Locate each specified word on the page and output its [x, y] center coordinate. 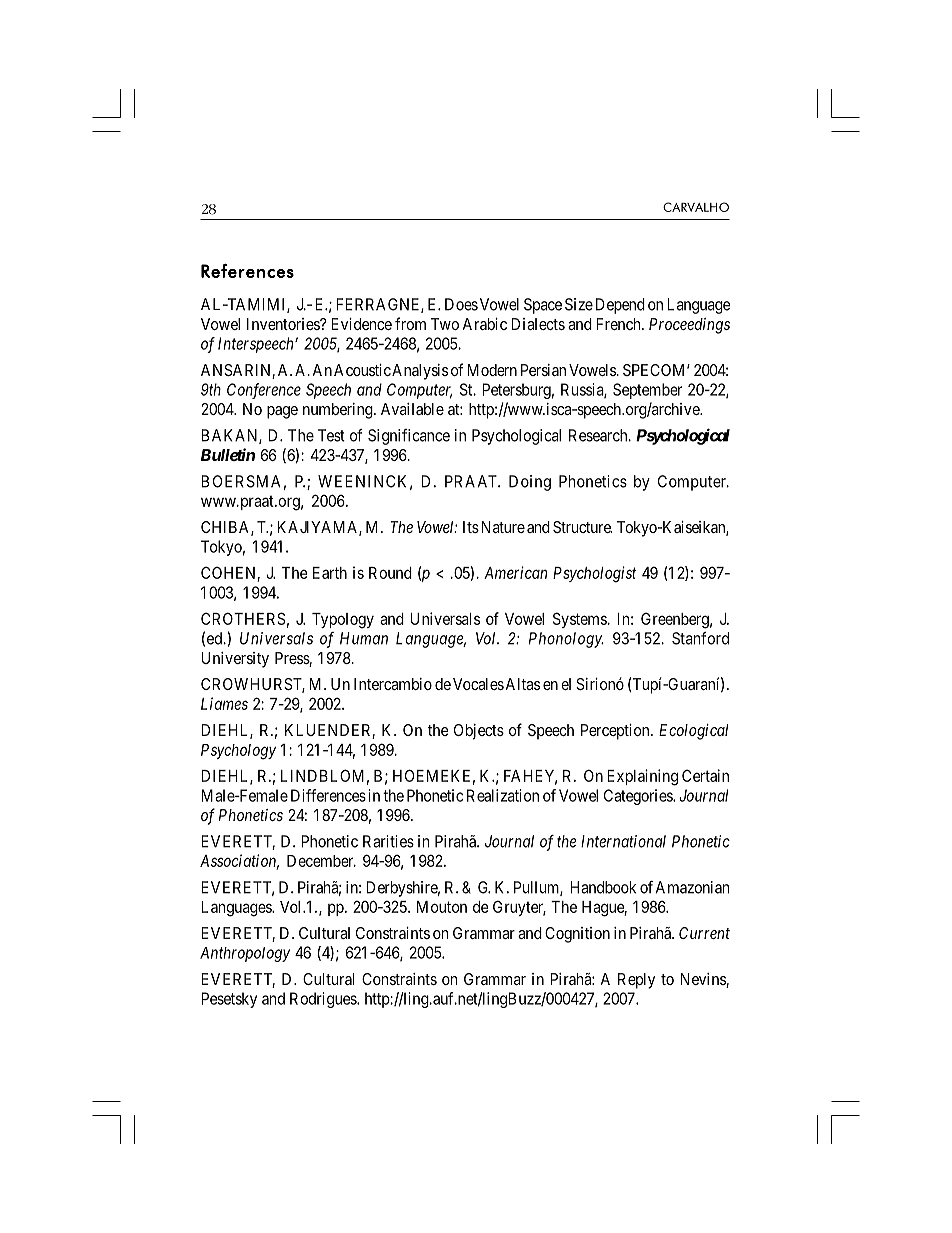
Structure [582, 527]
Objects [479, 732]
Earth [330, 573]
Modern [492, 370]
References [247, 271]
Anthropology [245, 954]
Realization [503, 795]
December [321, 861]
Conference [264, 391]
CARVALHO [696, 207]
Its [471, 527]
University [235, 660]
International [623, 841]
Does [461, 304]
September [647, 391]
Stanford [700, 638]
